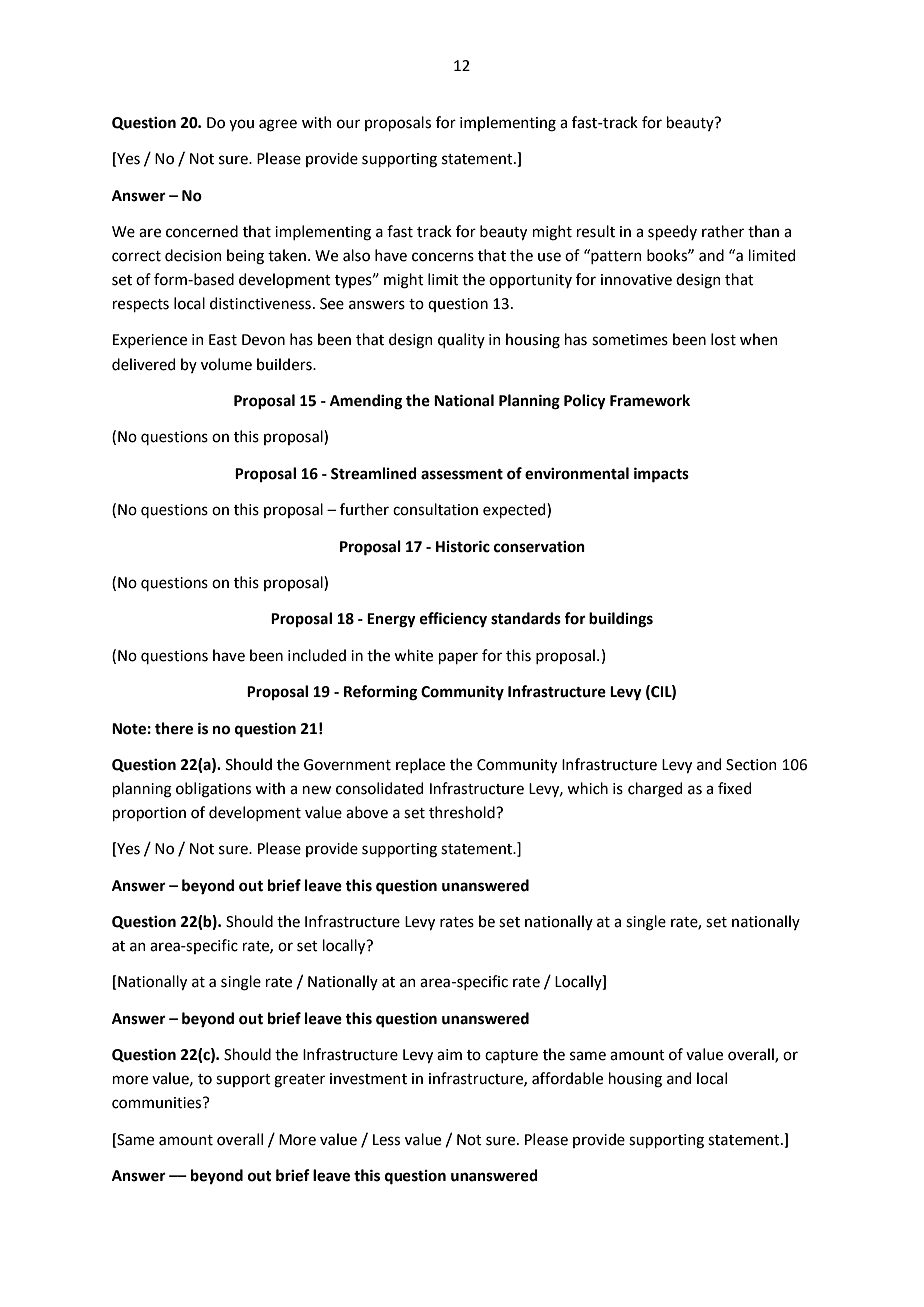 Image resolution: width=924 pixels, height=1307 pixels. I want to click on assessment, so click(462, 474).
